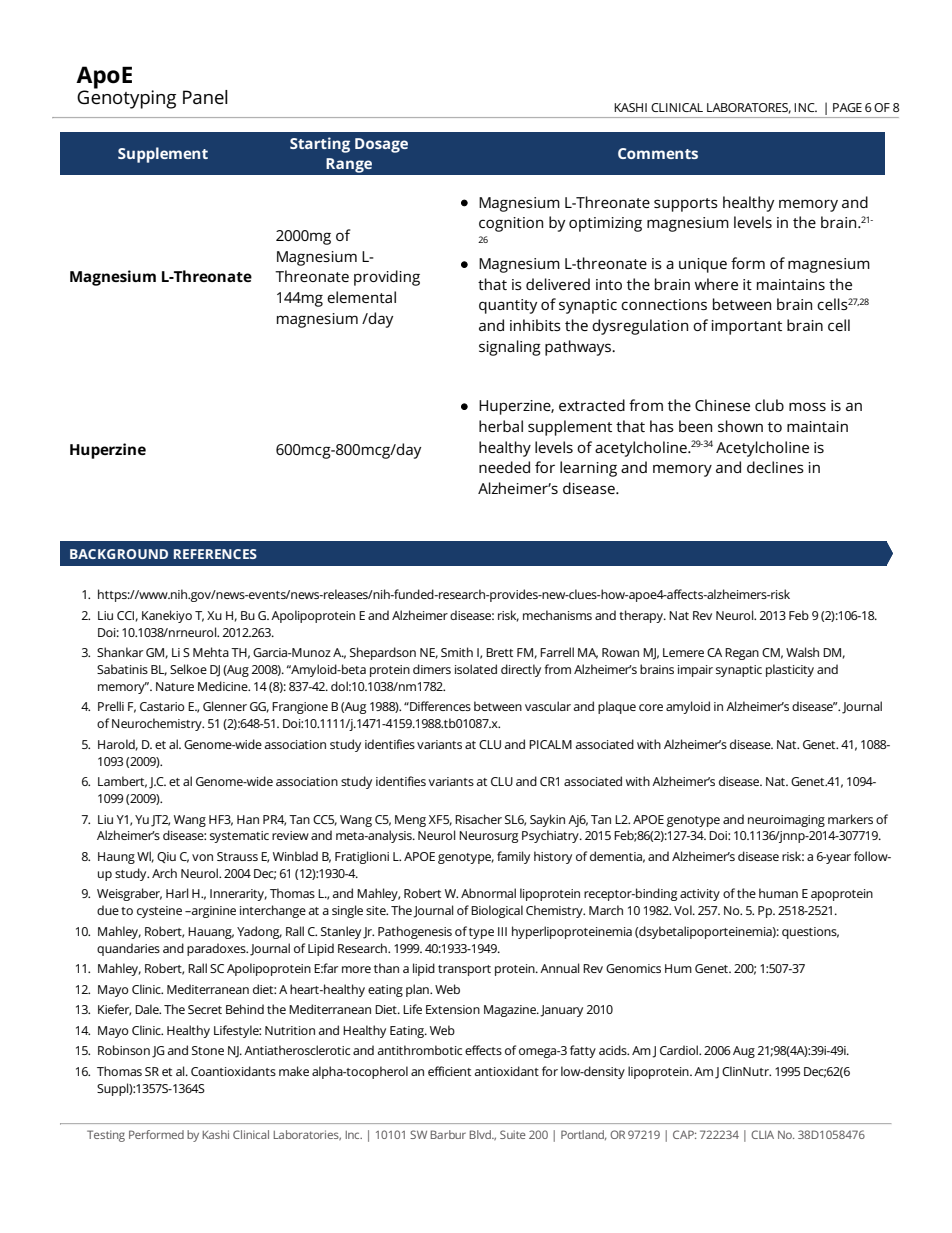 This screenshot has width=952, height=1233. What do you see at coordinates (847, 107) in the screenshot?
I see `PAGE` at bounding box center [847, 107].
